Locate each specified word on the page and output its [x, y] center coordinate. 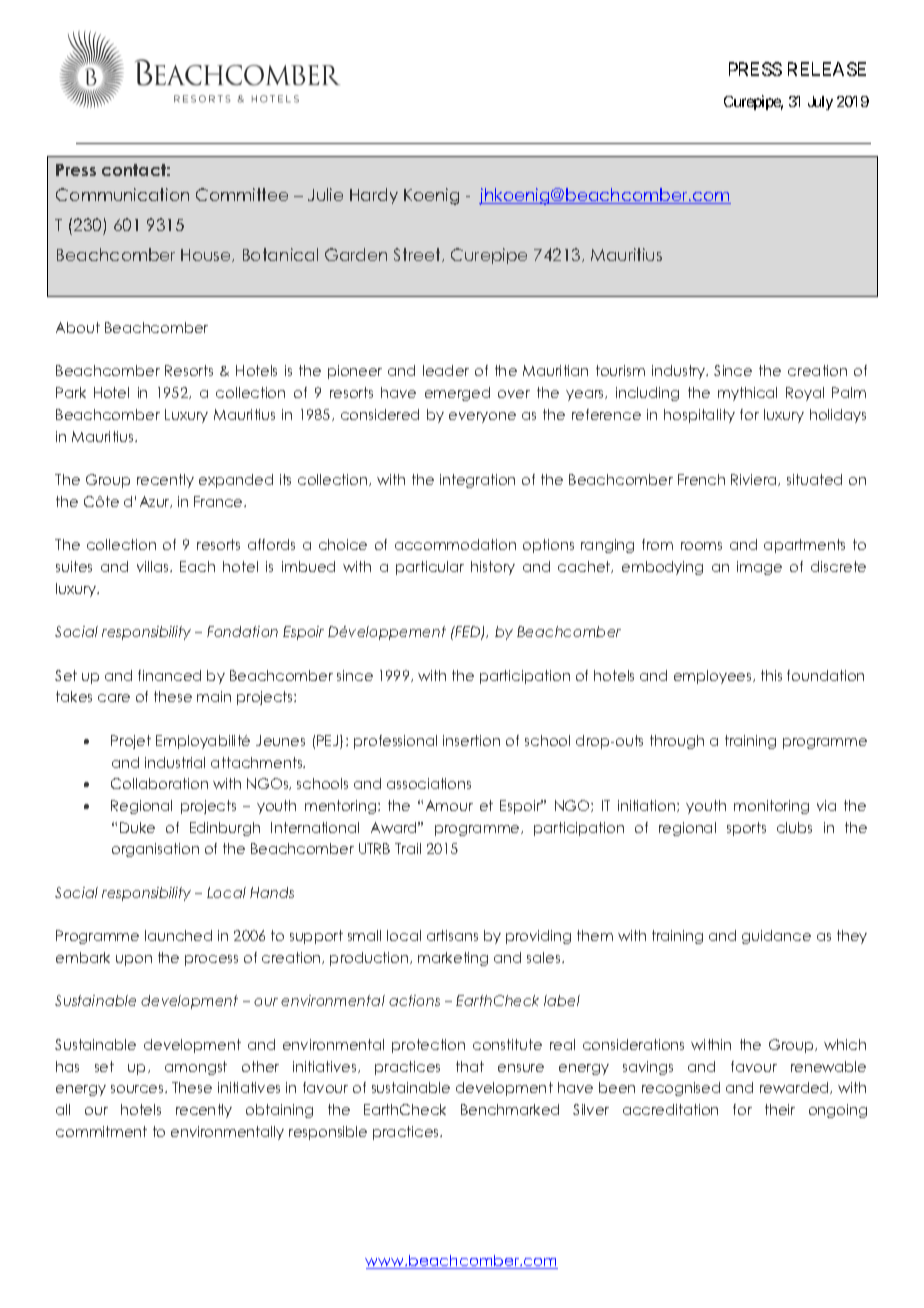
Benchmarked [510, 1109]
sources [138, 1089]
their [780, 1109]
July [820, 103]
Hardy [374, 196]
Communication [122, 194]
